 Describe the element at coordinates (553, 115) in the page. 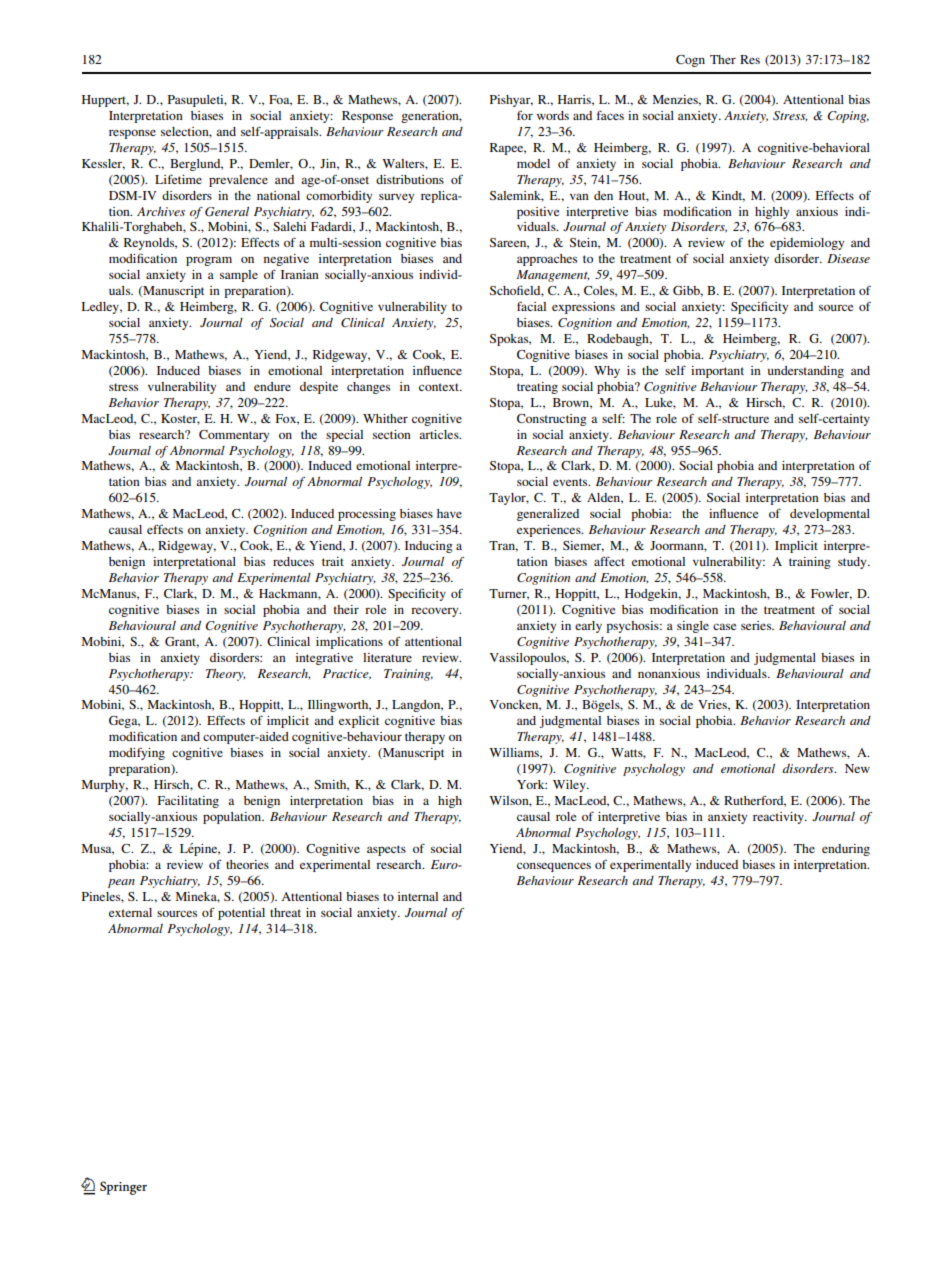

I see `words` at that location.
